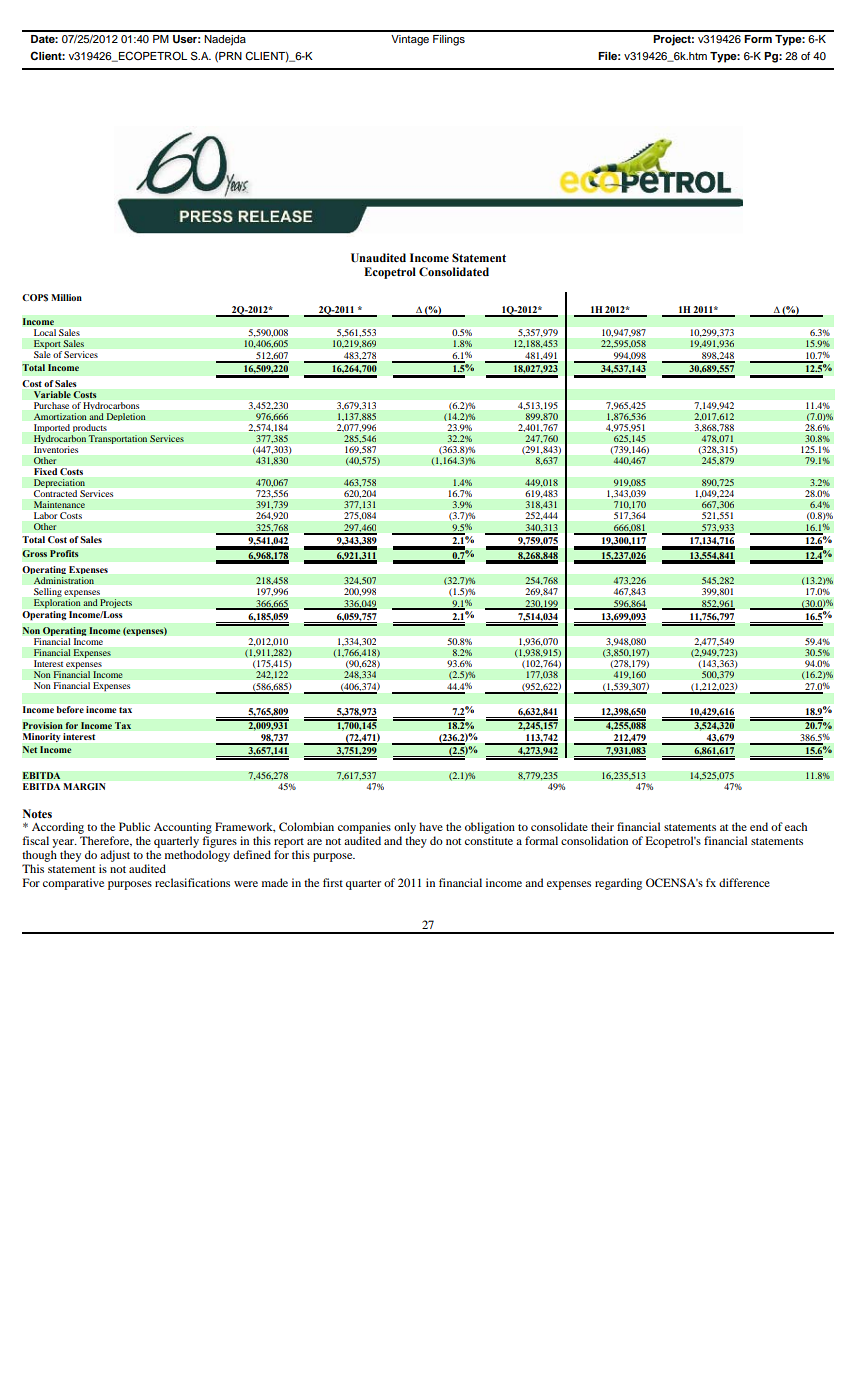  I want to click on Vintage, so click(410, 40).
